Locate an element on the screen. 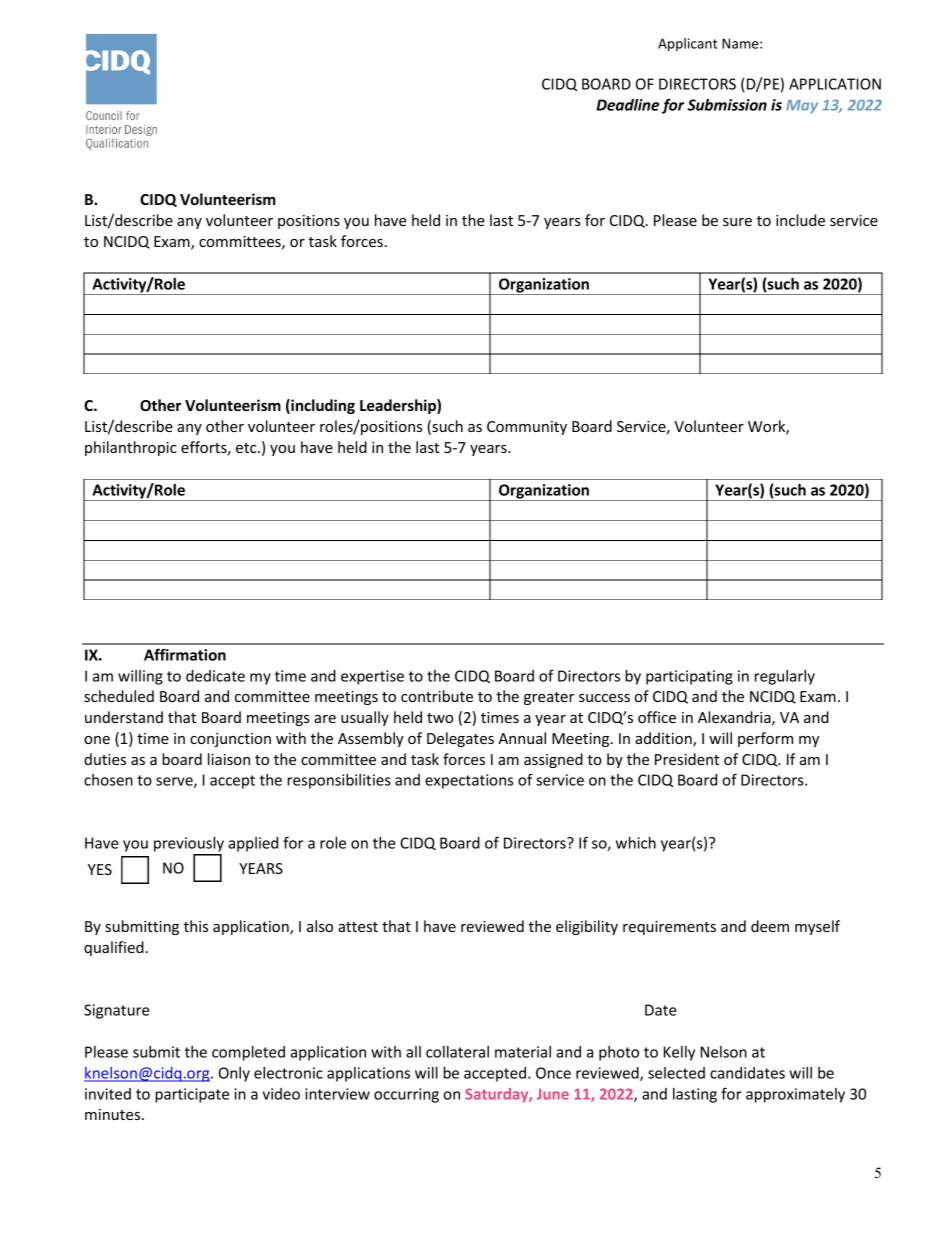 The height and width of the screenshot is (1233, 952). participate is located at coordinates (192, 1095).
